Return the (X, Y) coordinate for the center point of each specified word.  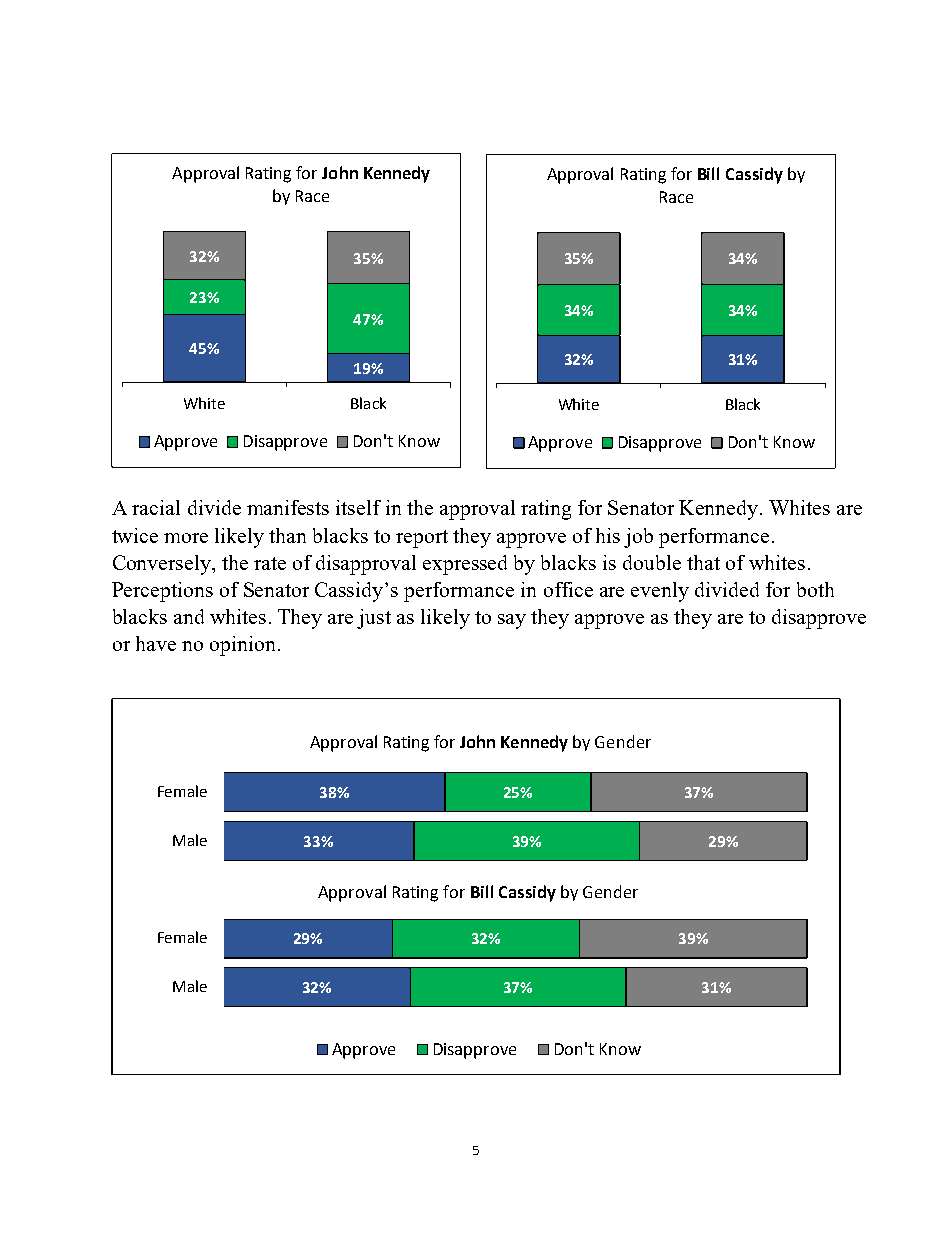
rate (270, 563)
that (703, 562)
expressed (465, 565)
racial (156, 507)
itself (358, 507)
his (608, 535)
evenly (660, 592)
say (512, 621)
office (568, 589)
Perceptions (162, 592)
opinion (242, 646)
